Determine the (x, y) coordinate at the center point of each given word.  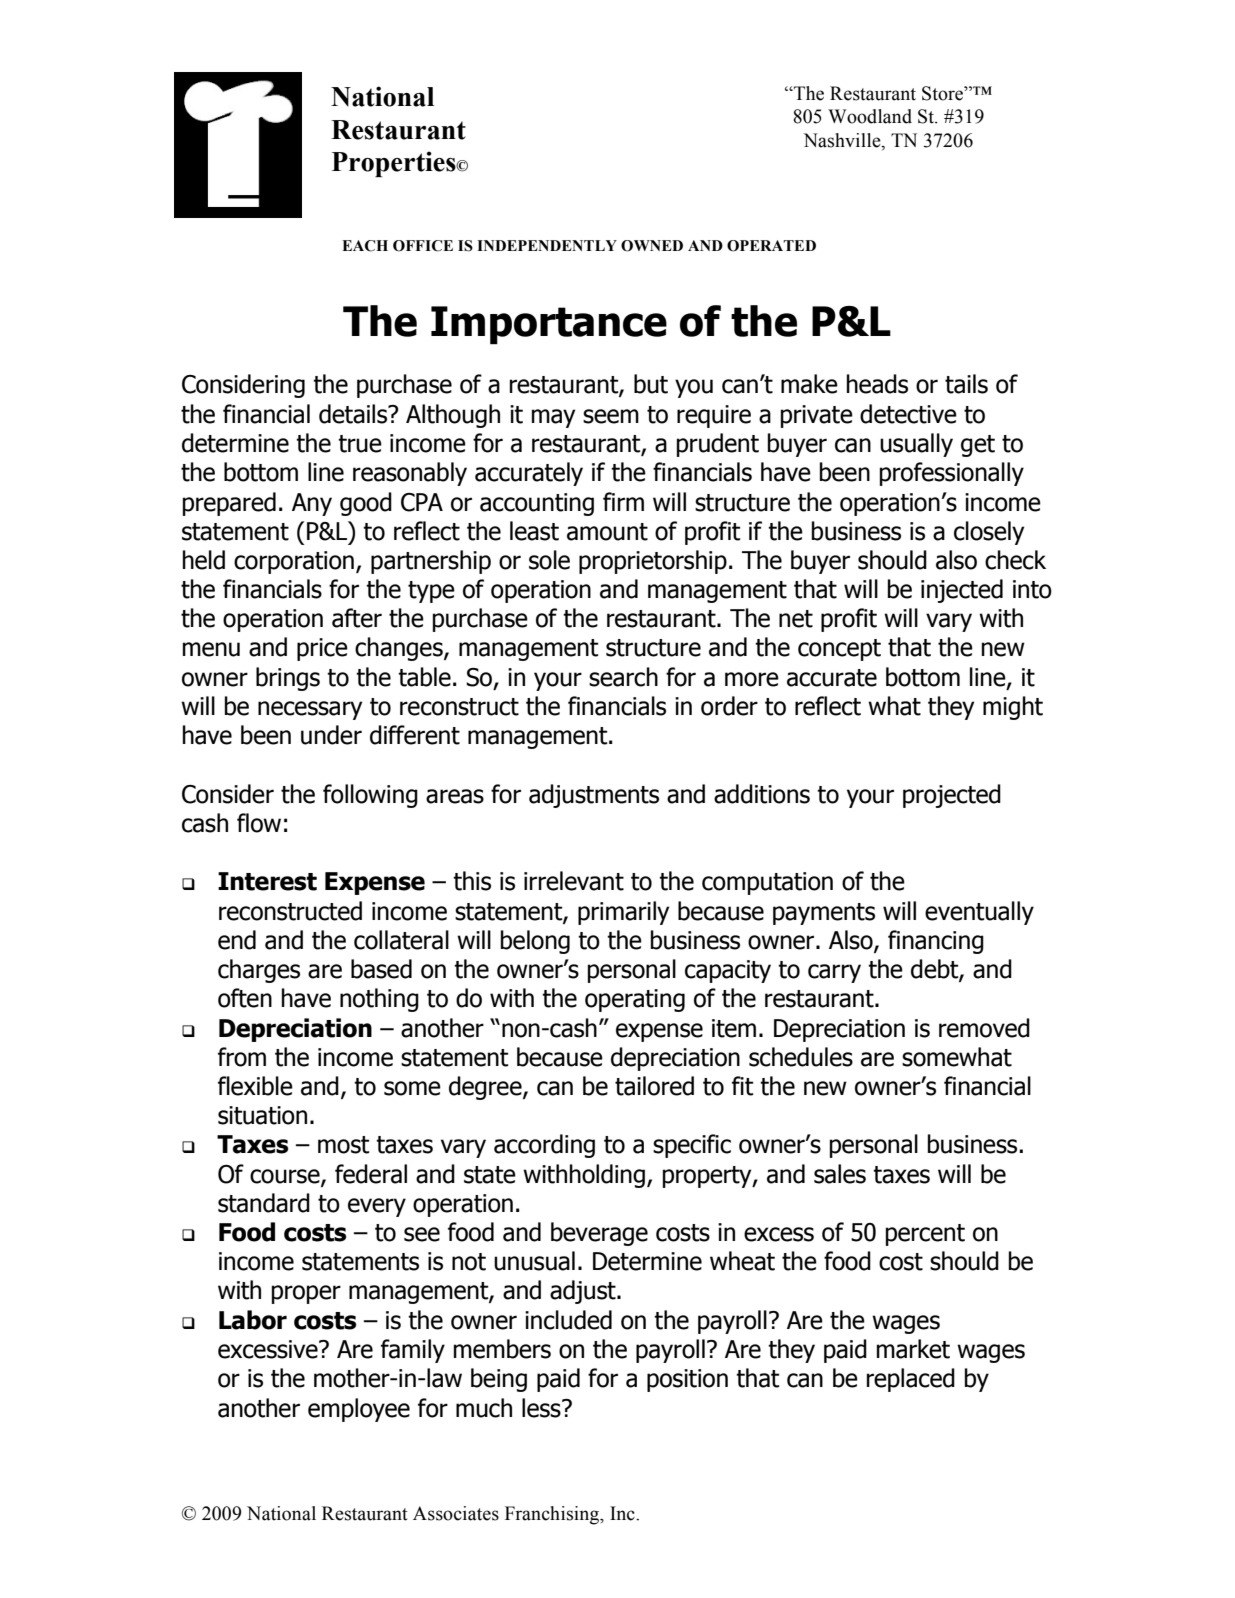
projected (952, 796)
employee (359, 1410)
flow (259, 823)
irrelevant (574, 881)
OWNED (652, 246)
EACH (365, 246)
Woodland (870, 116)
